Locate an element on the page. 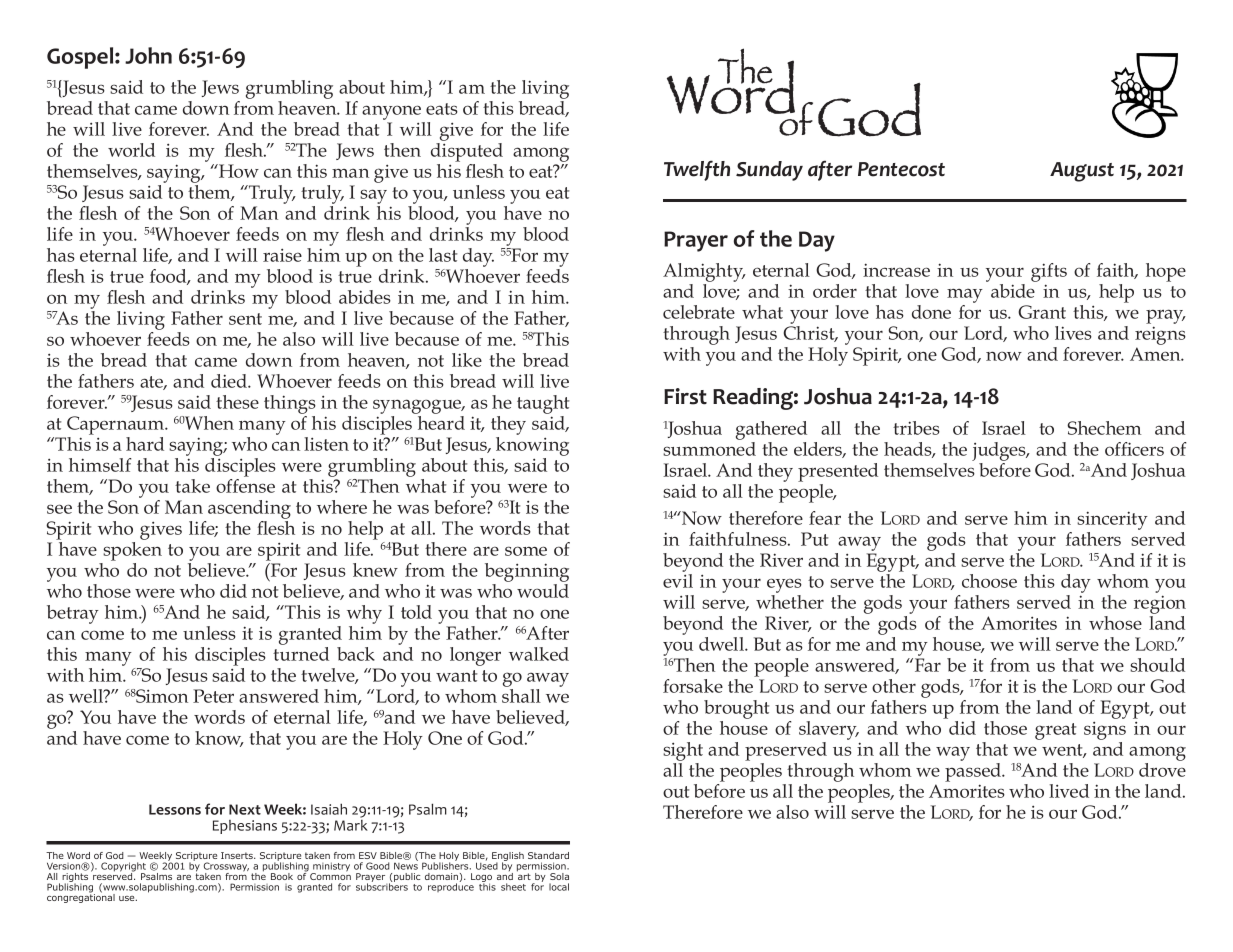  August is located at coordinates (1082, 172).
